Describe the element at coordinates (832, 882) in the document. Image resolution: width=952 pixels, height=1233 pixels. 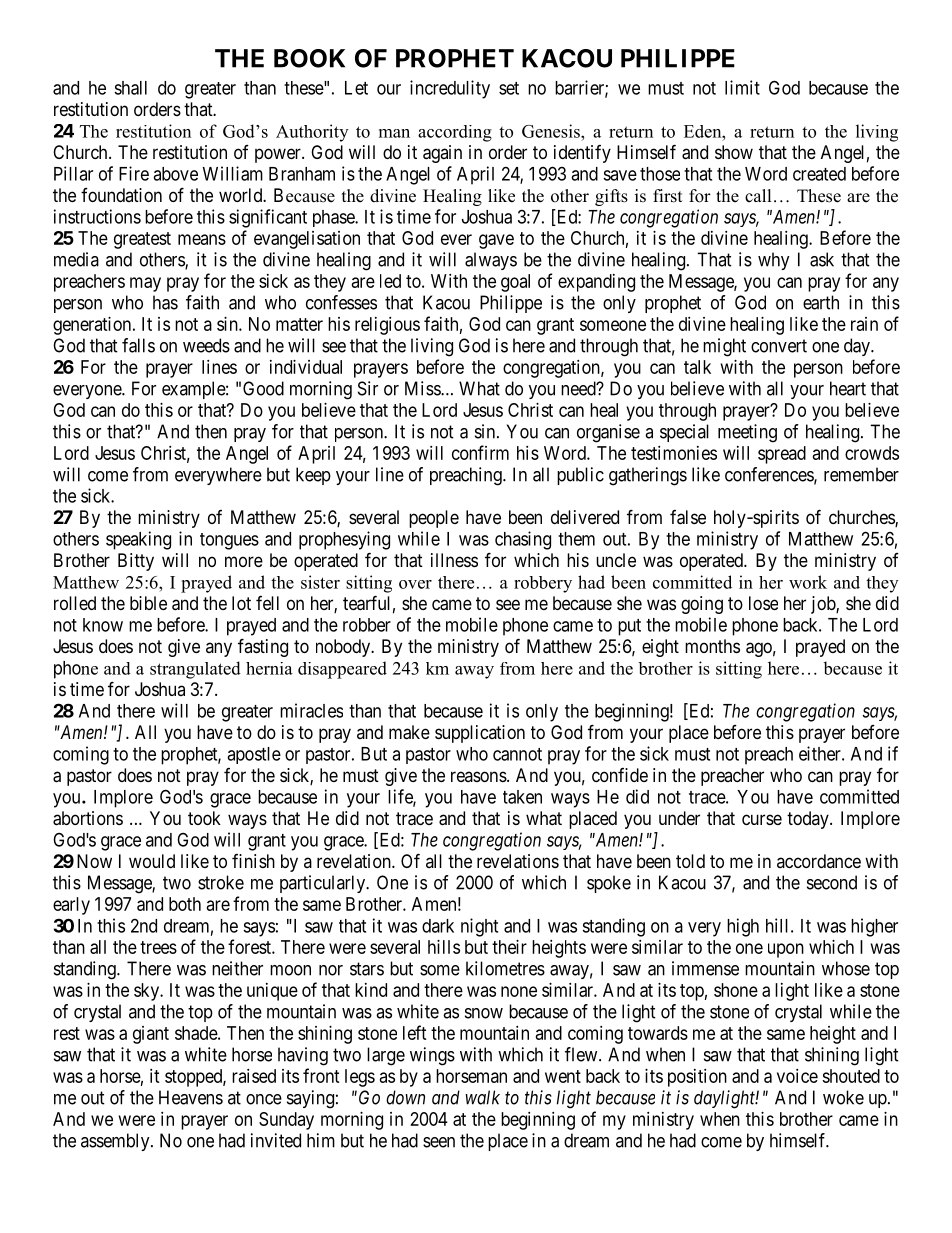
I see `second` at that location.
